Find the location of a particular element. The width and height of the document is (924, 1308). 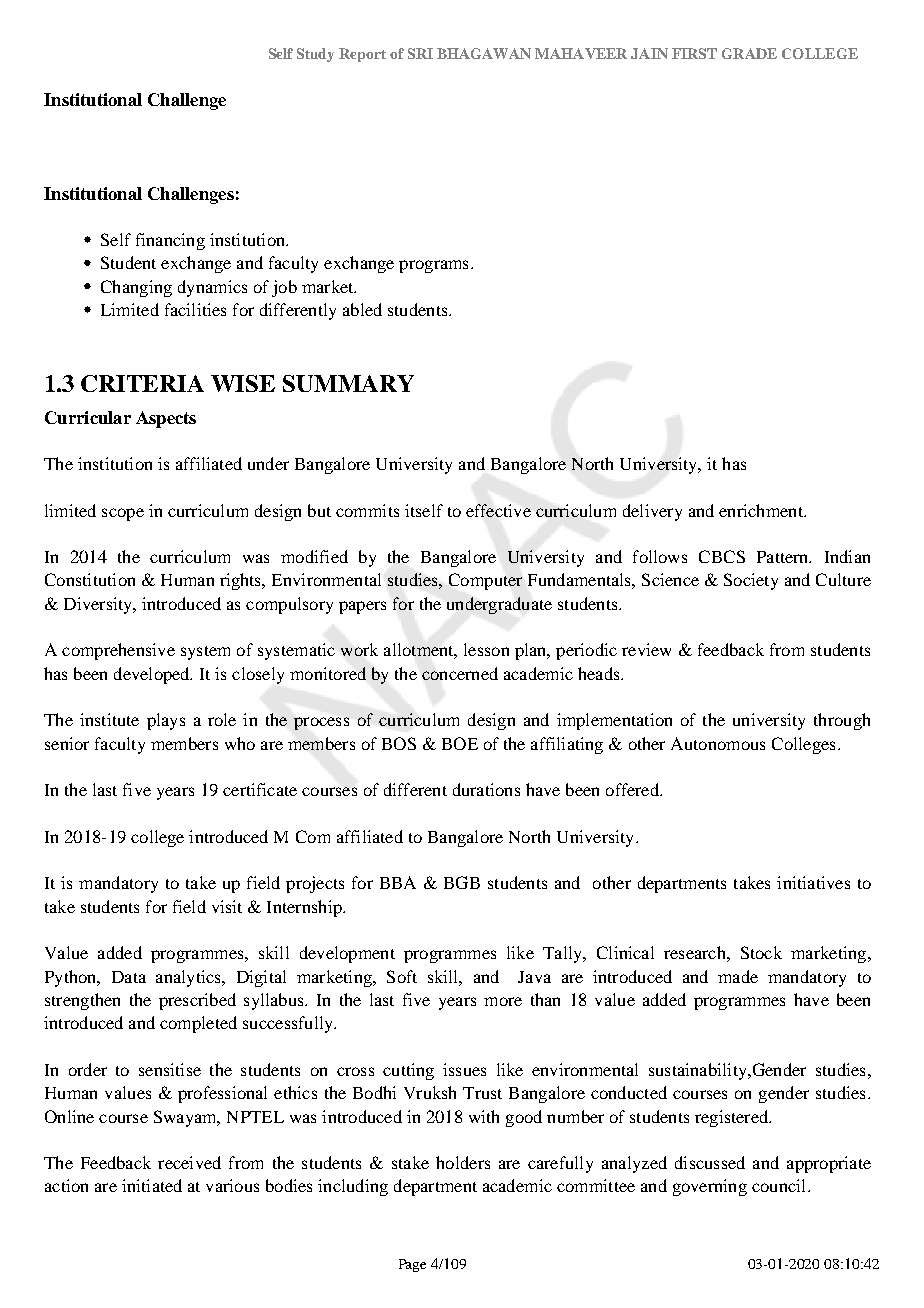

concerned is located at coordinates (460, 673).
